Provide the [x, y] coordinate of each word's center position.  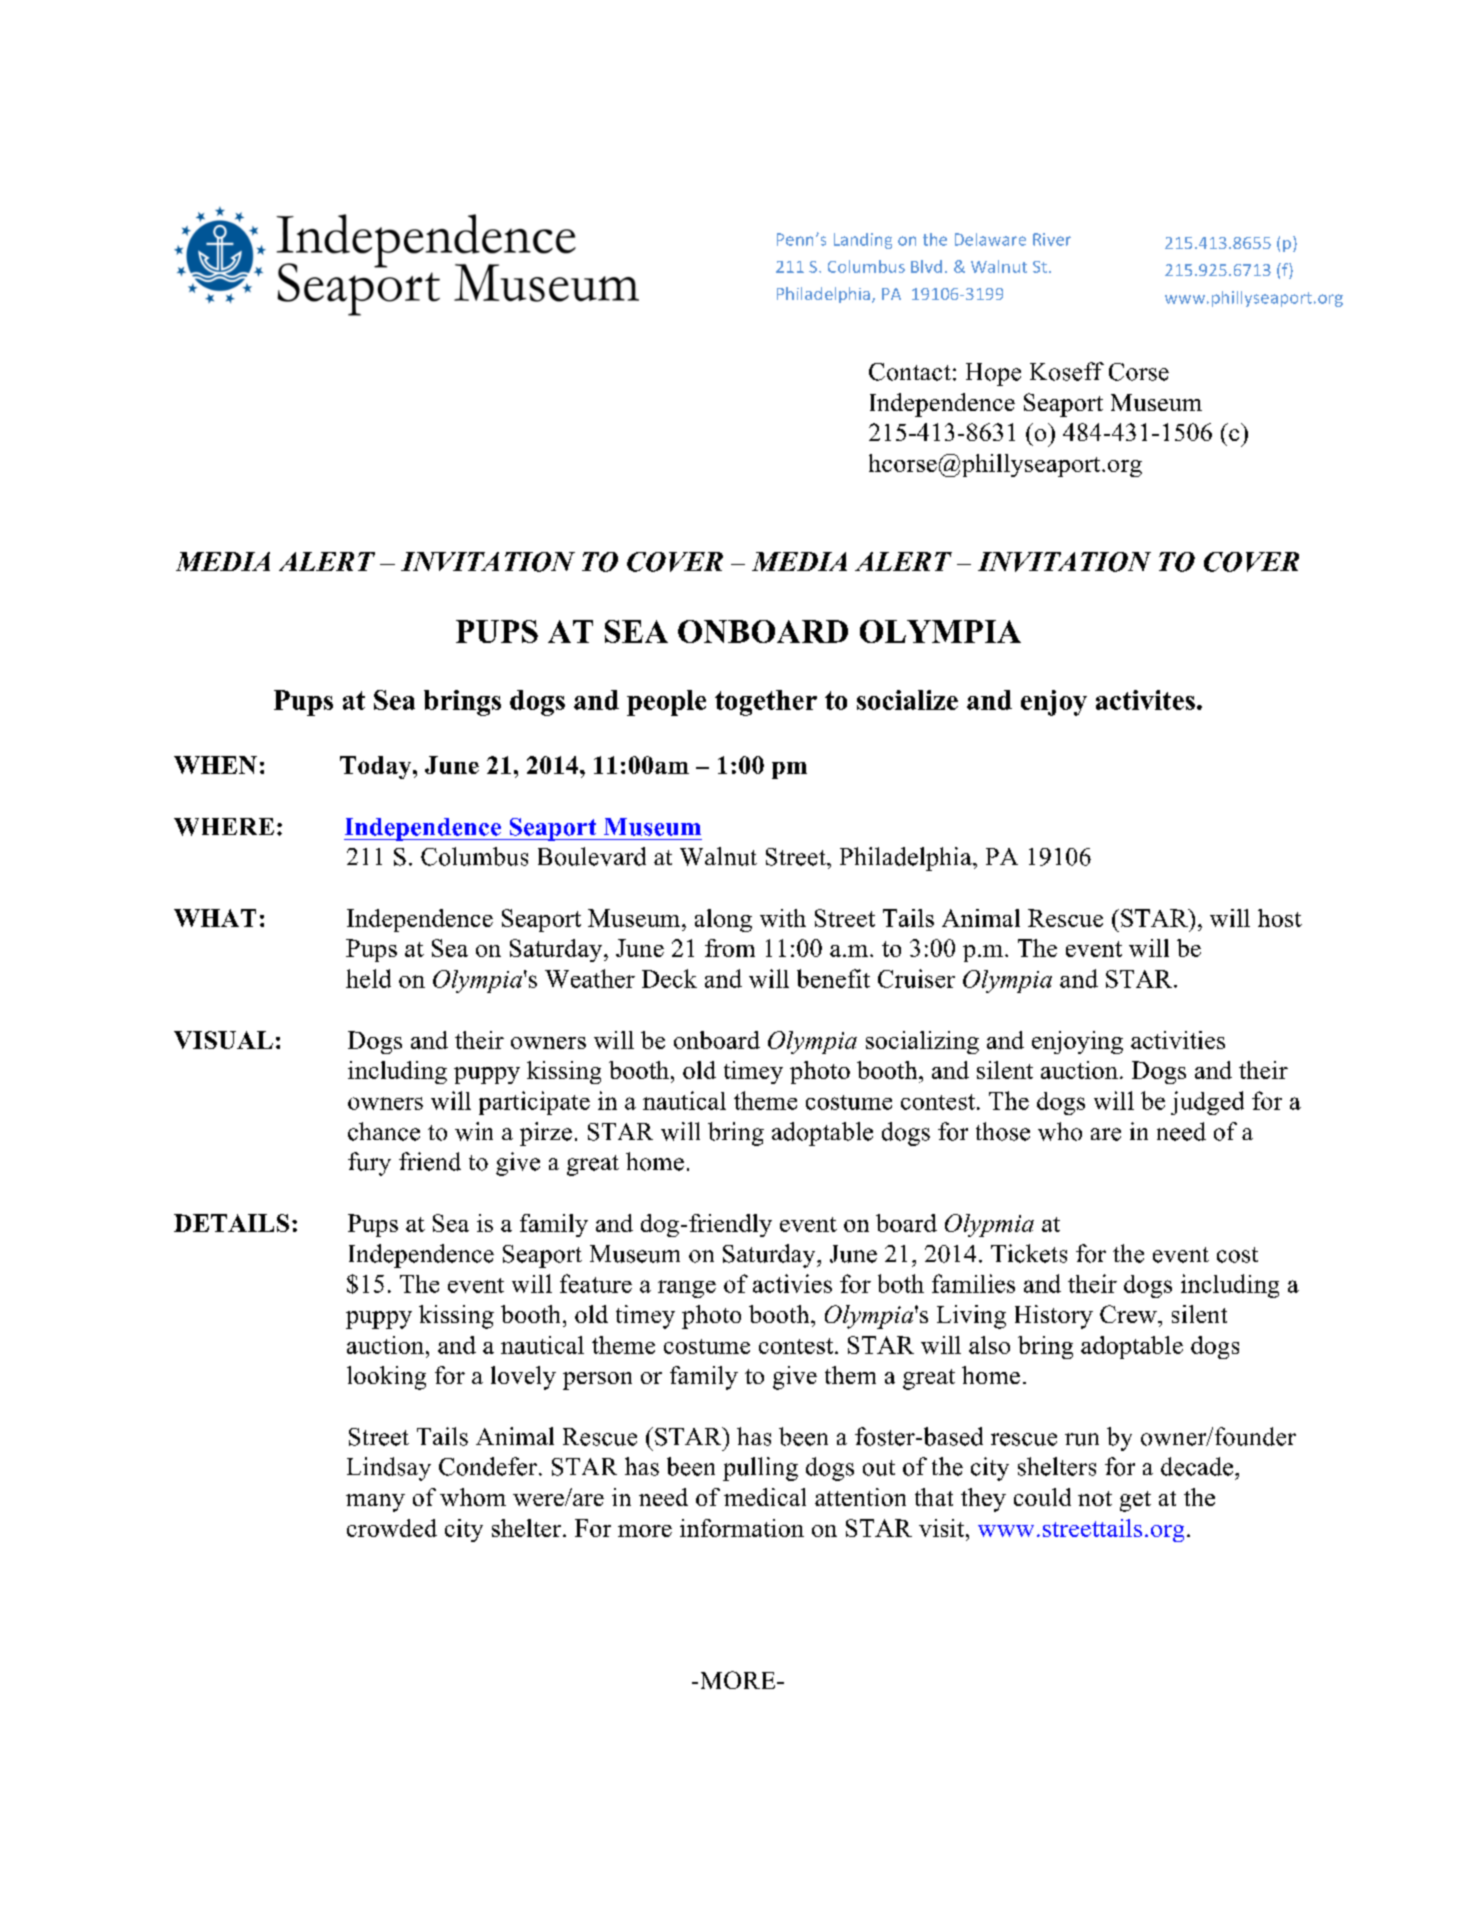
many [375, 1503]
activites [1145, 700]
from [730, 948]
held [368, 978]
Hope [993, 374]
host [1280, 918]
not [1095, 1498]
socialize [907, 700]
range [687, 1289]
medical [765, 1497]
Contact [910, 372]
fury [369, 1164]
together [766, 703]
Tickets [1029, 1253]
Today [377, 767]
